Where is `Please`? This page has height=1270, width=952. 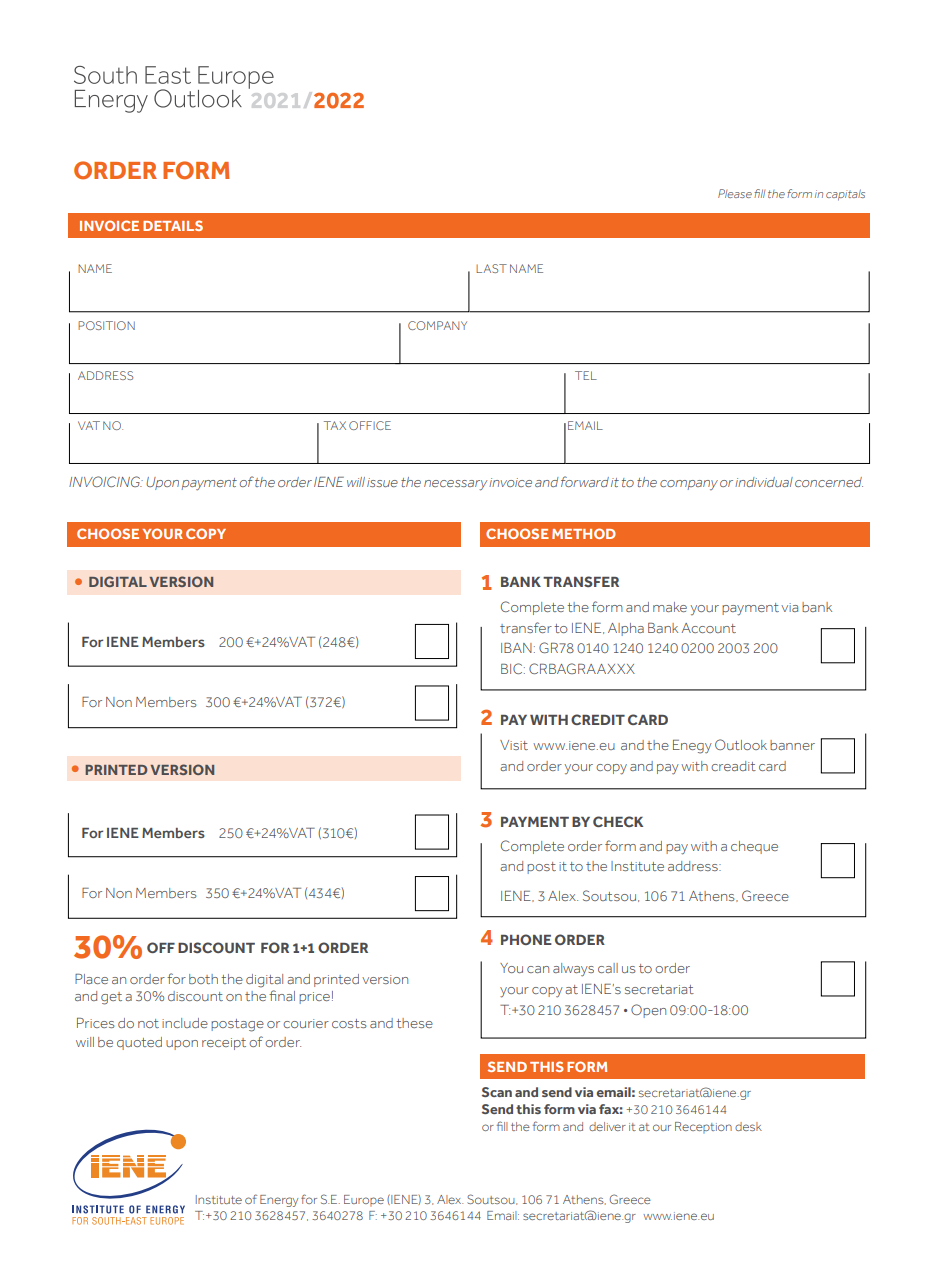
Please is located at coordinates (735, 193).
